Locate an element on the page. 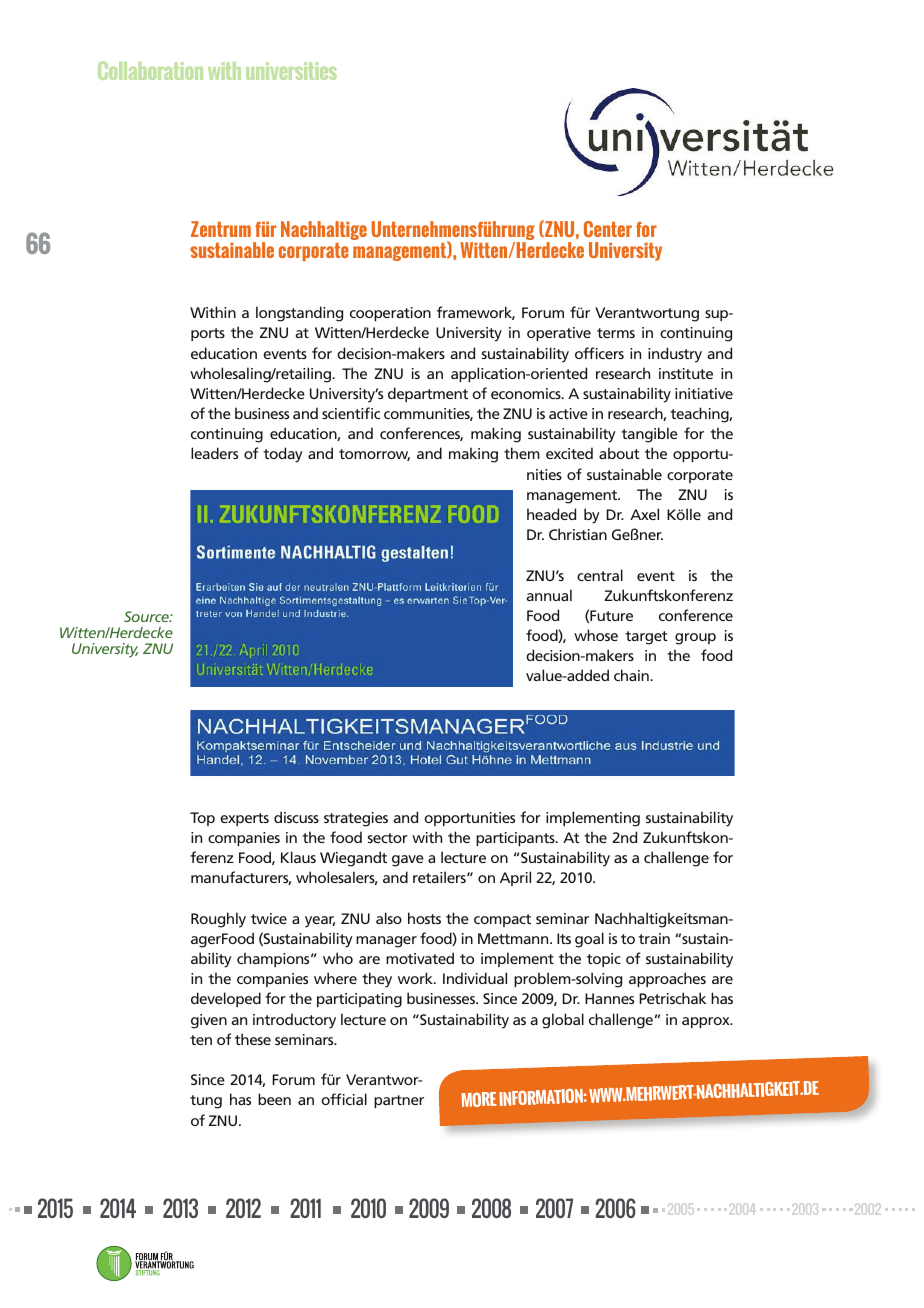  Zentrum is located at coordinates (221, 229).
